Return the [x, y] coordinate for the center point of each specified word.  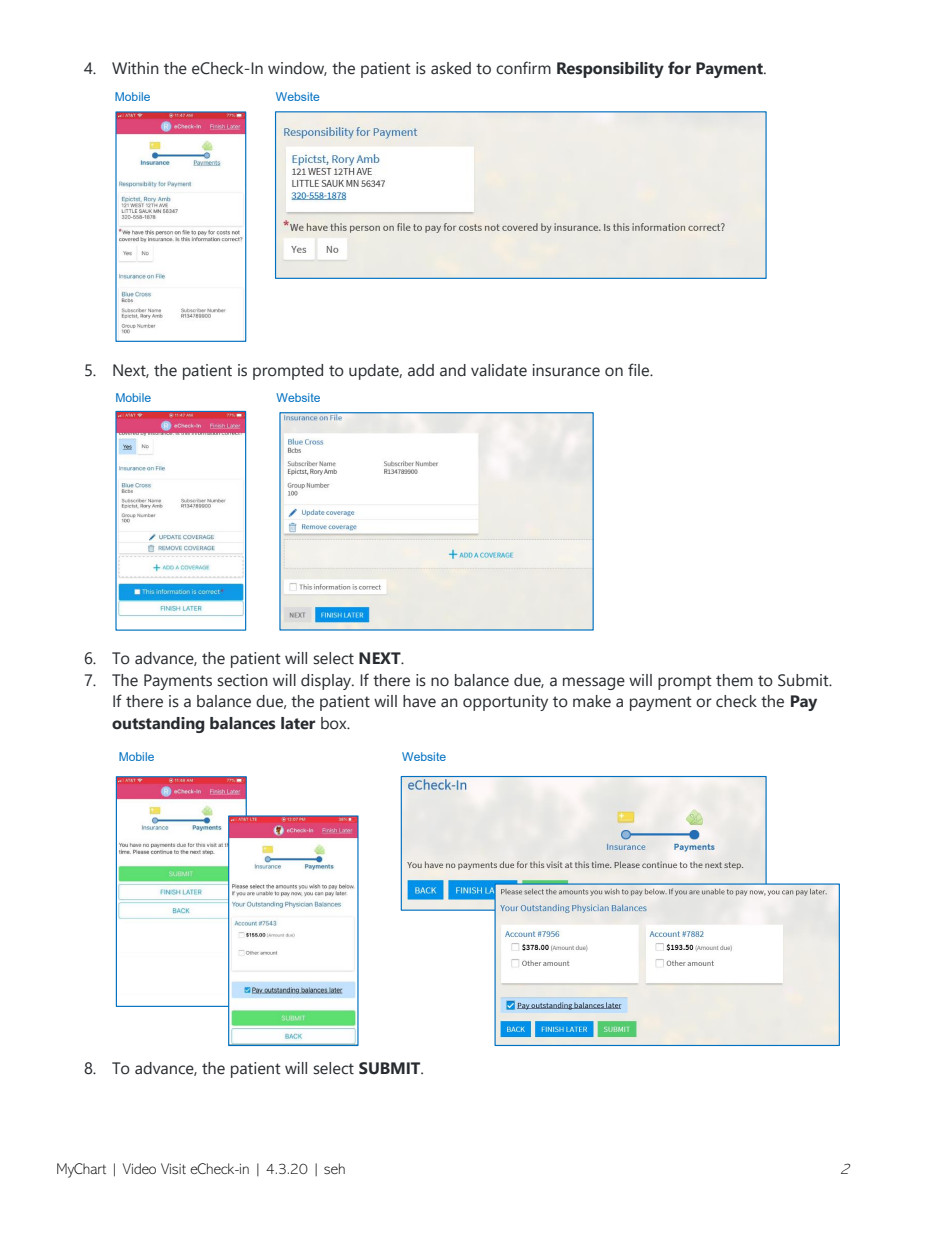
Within [135, 68]
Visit [173, 1168]
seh [334, 1168]
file [640, 370]
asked [451, 68]
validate [499, 370]
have [419, 701]
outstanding [158, 725]
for [679, 68]
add [421, 370]
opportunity [505, 703]
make [592, 701]
